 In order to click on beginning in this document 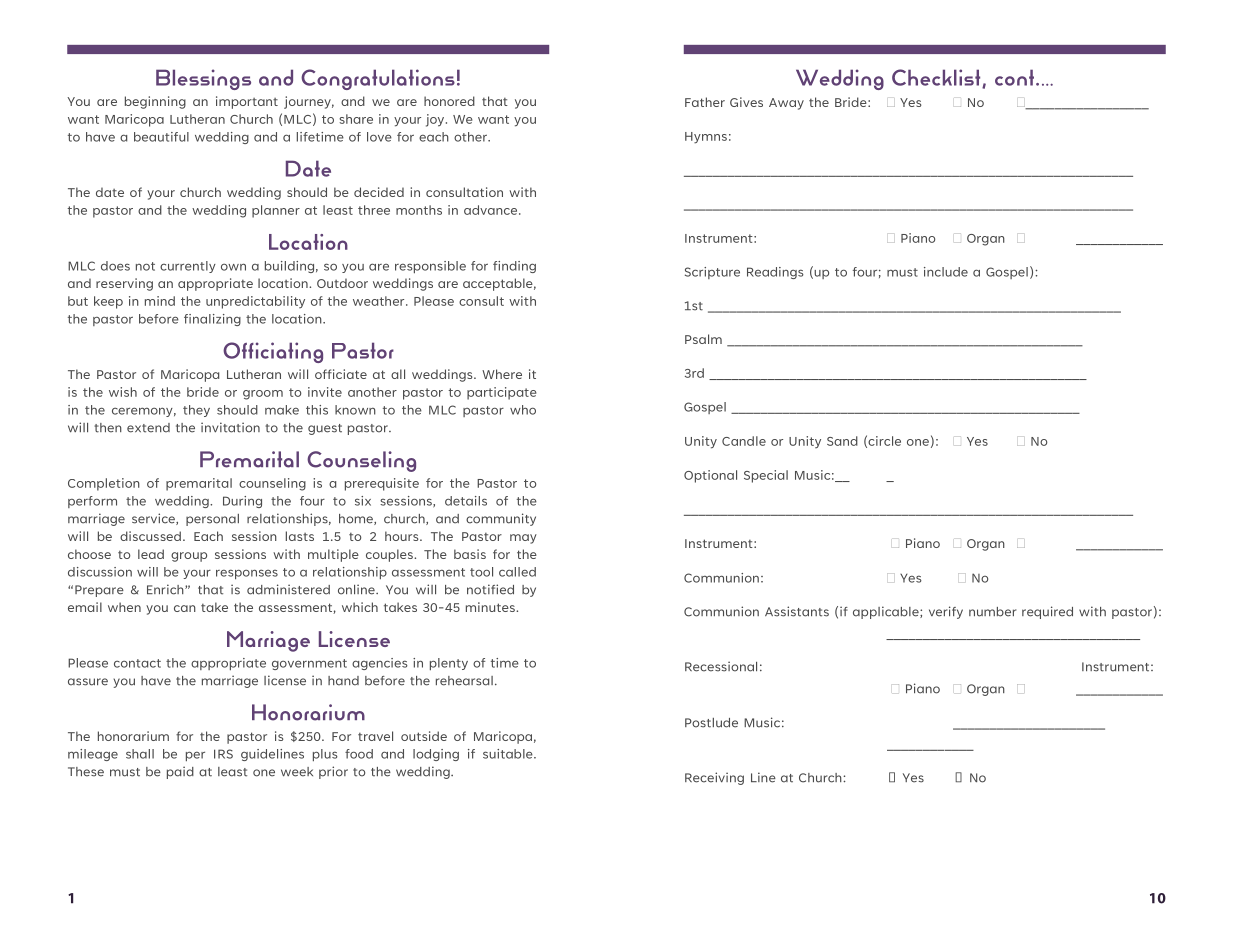, I will do `click(155, 102)`.
